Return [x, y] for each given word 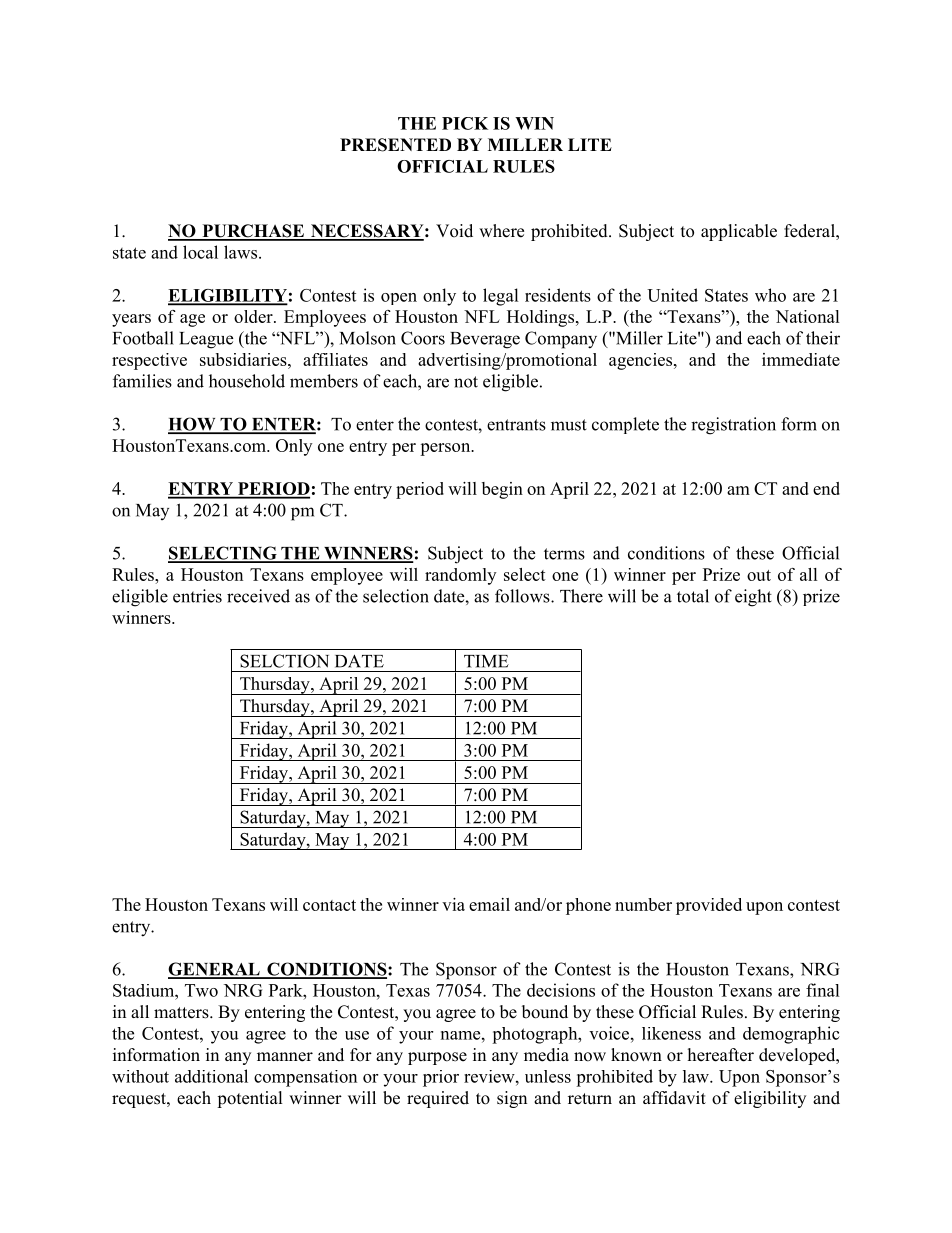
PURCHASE [253, 232]
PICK [465, 123]
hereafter [721, 1055]
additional [211, 1076]
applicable [739, 232]
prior [441, 1078]
